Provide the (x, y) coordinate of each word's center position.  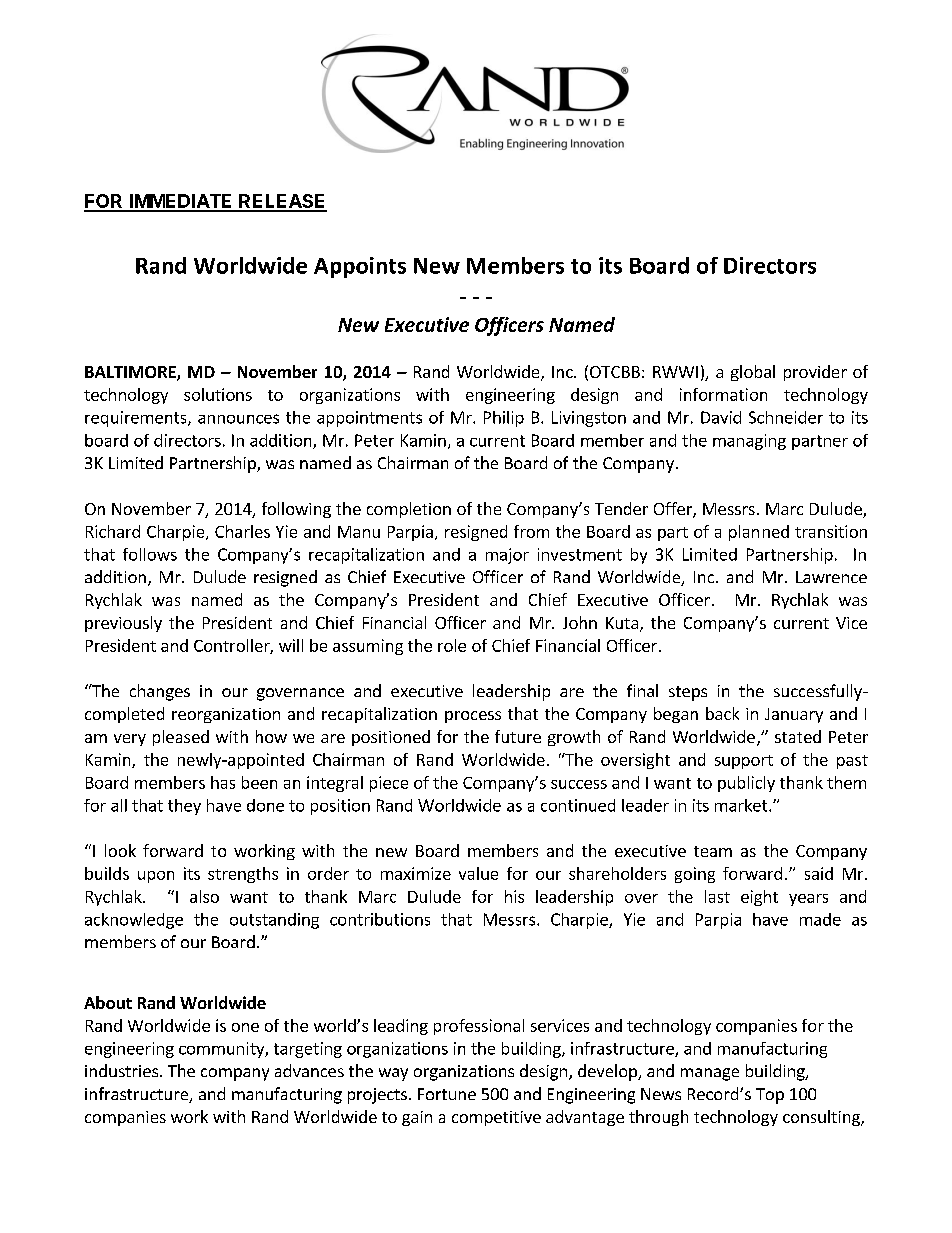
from (531, 531)
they (184, 807)
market (742, 805)
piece (389, 784)
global (753, 373)
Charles (242, 531)
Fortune (447, 1094)
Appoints (360, 267)
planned (759, 533)
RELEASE (282, 202)
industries (121, 1070)
